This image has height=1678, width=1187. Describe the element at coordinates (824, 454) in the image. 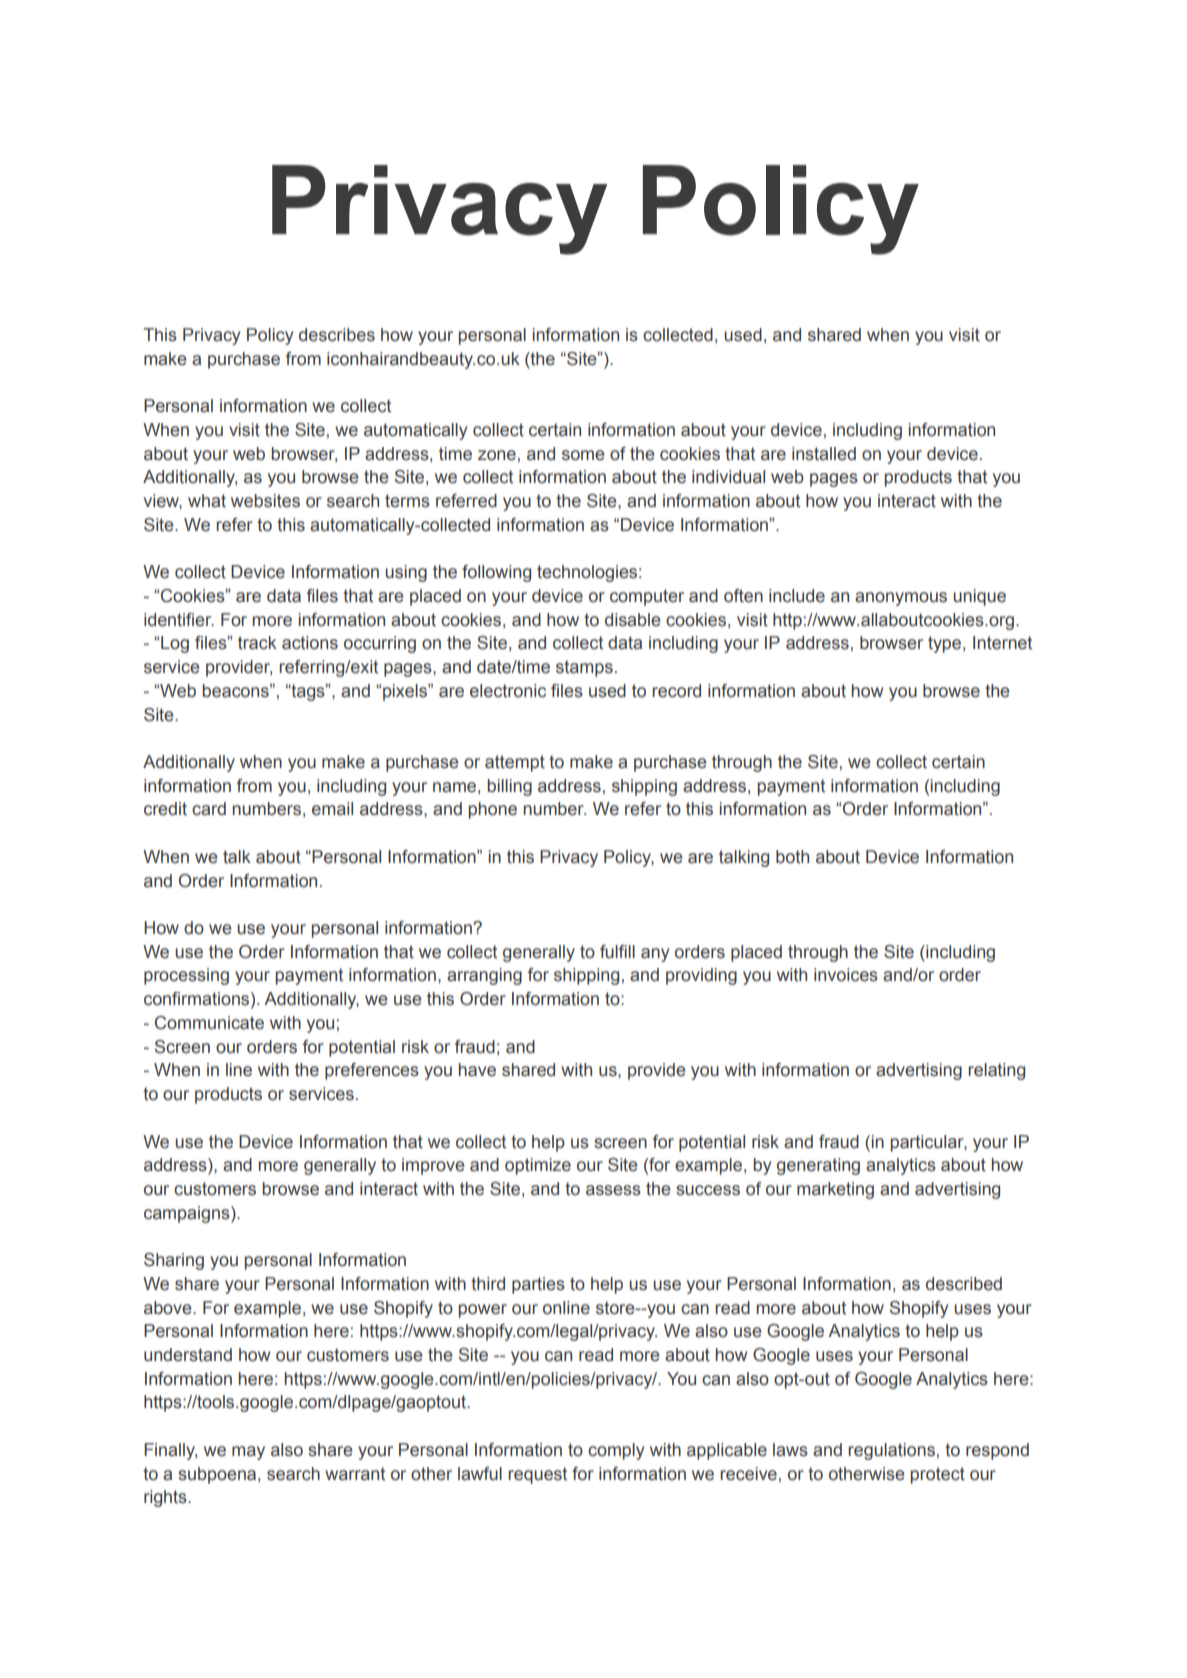

I see `installed` at that location.
